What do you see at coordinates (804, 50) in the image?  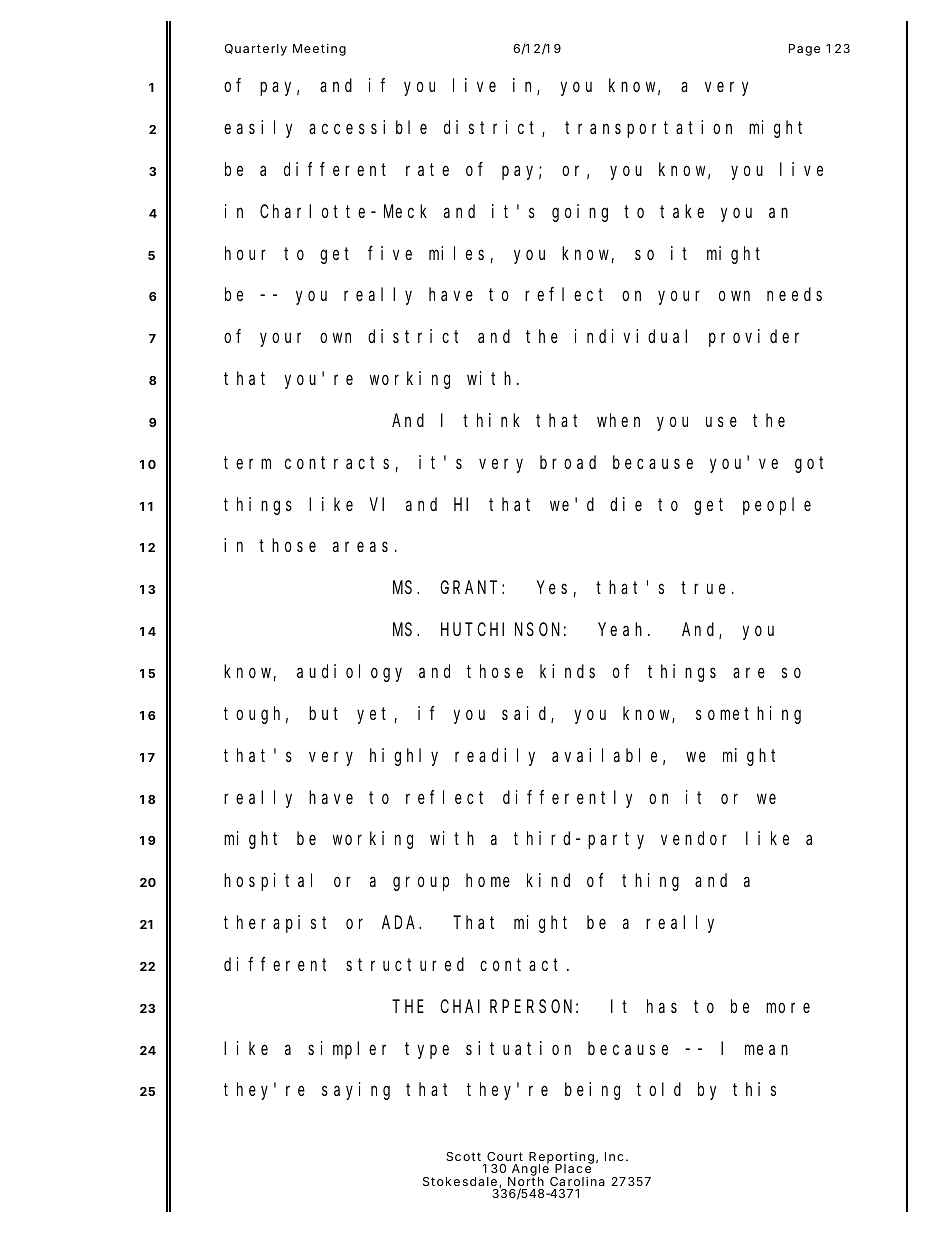 I see `Page` at bounding box center [804, 50].
